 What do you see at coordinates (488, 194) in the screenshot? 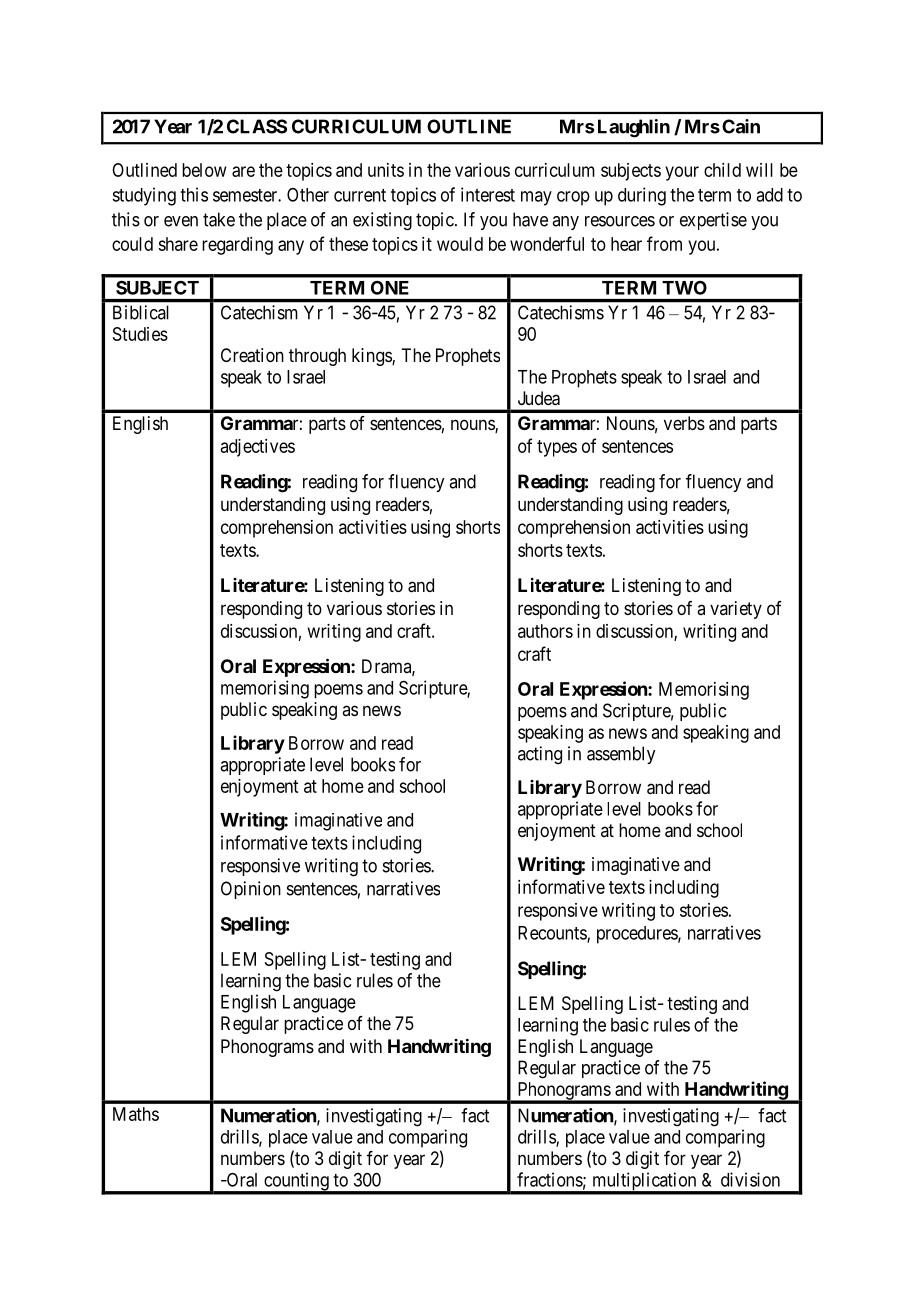
I see `interest` at bounding box center [488, 194].
